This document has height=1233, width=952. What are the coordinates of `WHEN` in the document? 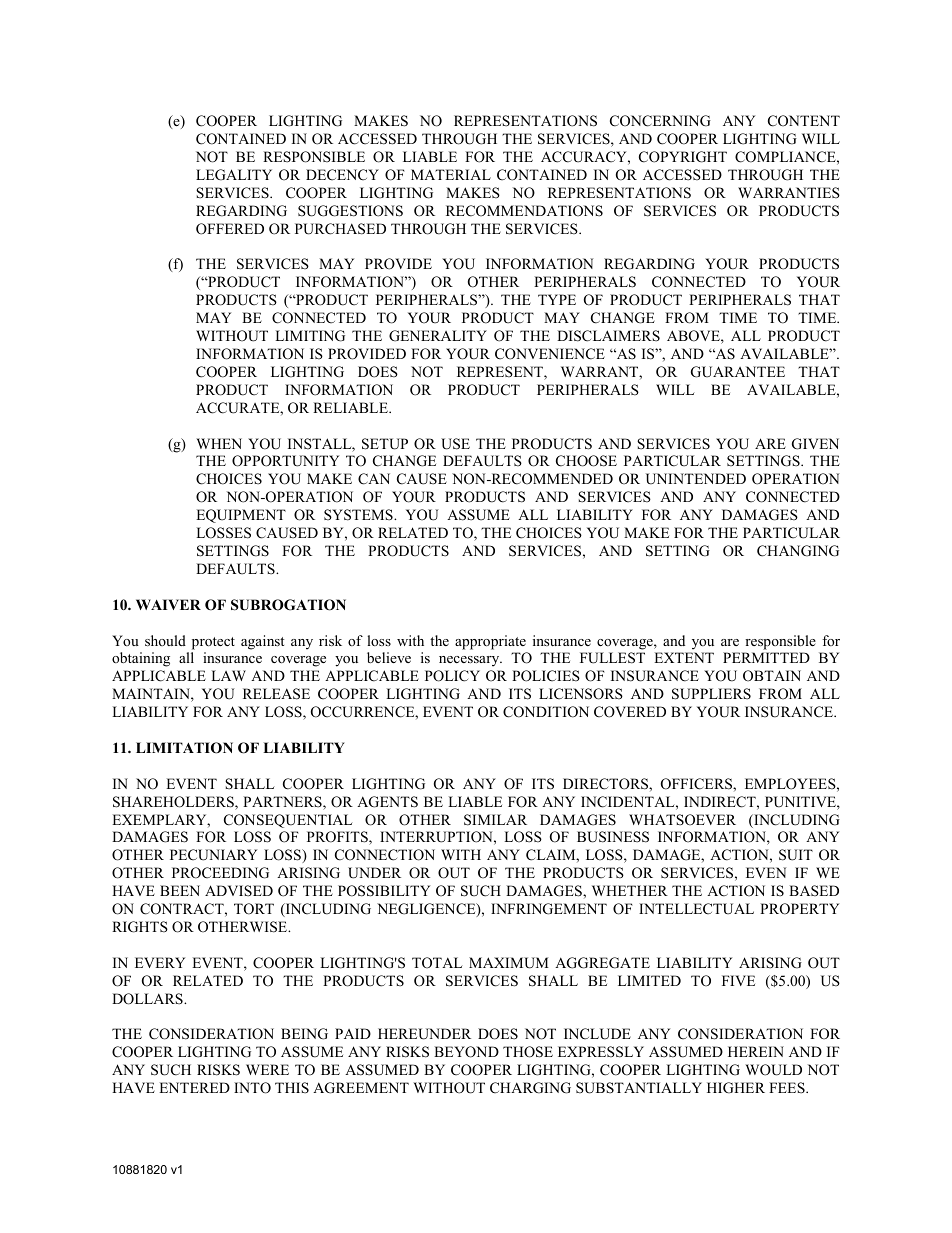 It's located at (219, 443).
